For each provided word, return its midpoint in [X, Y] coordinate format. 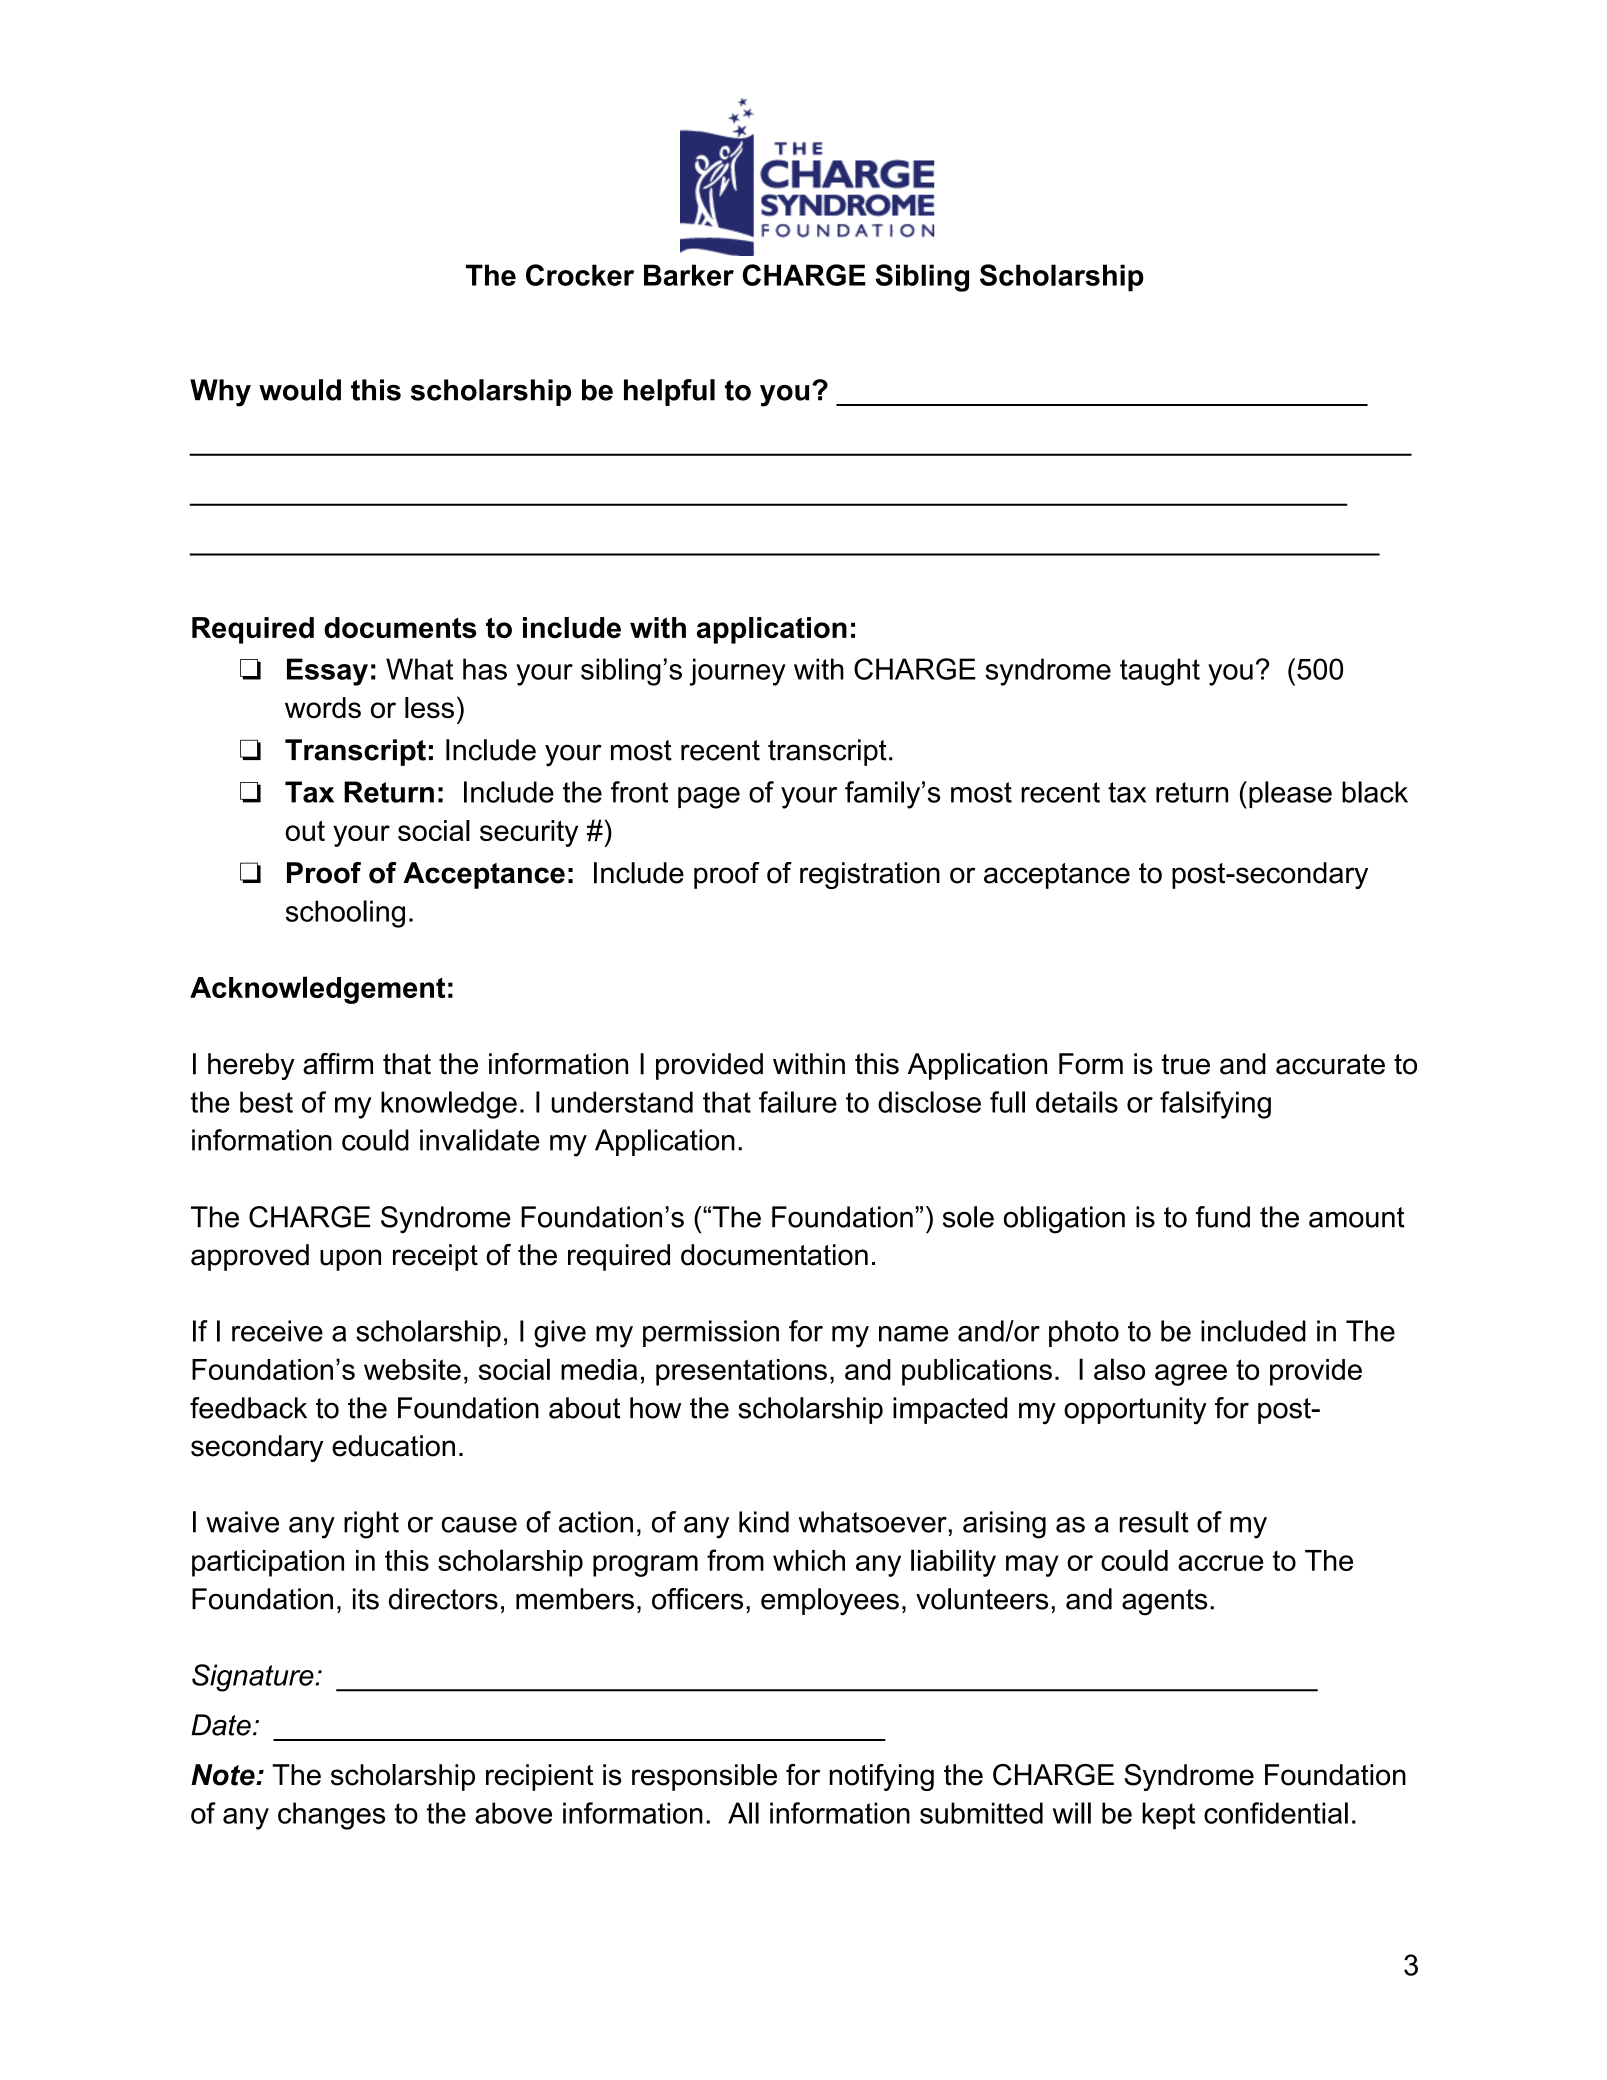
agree [1191, 1375]
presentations [741, 1372]
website [412, 1369]
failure [798, 1102]
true [1186, 1064]
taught [1160, 672]
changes [331, 1816]
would [300, 390]
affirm [338, 1064]
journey [738, 672]
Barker [689, 275]
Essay [327, 672]
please [1290, 794]
